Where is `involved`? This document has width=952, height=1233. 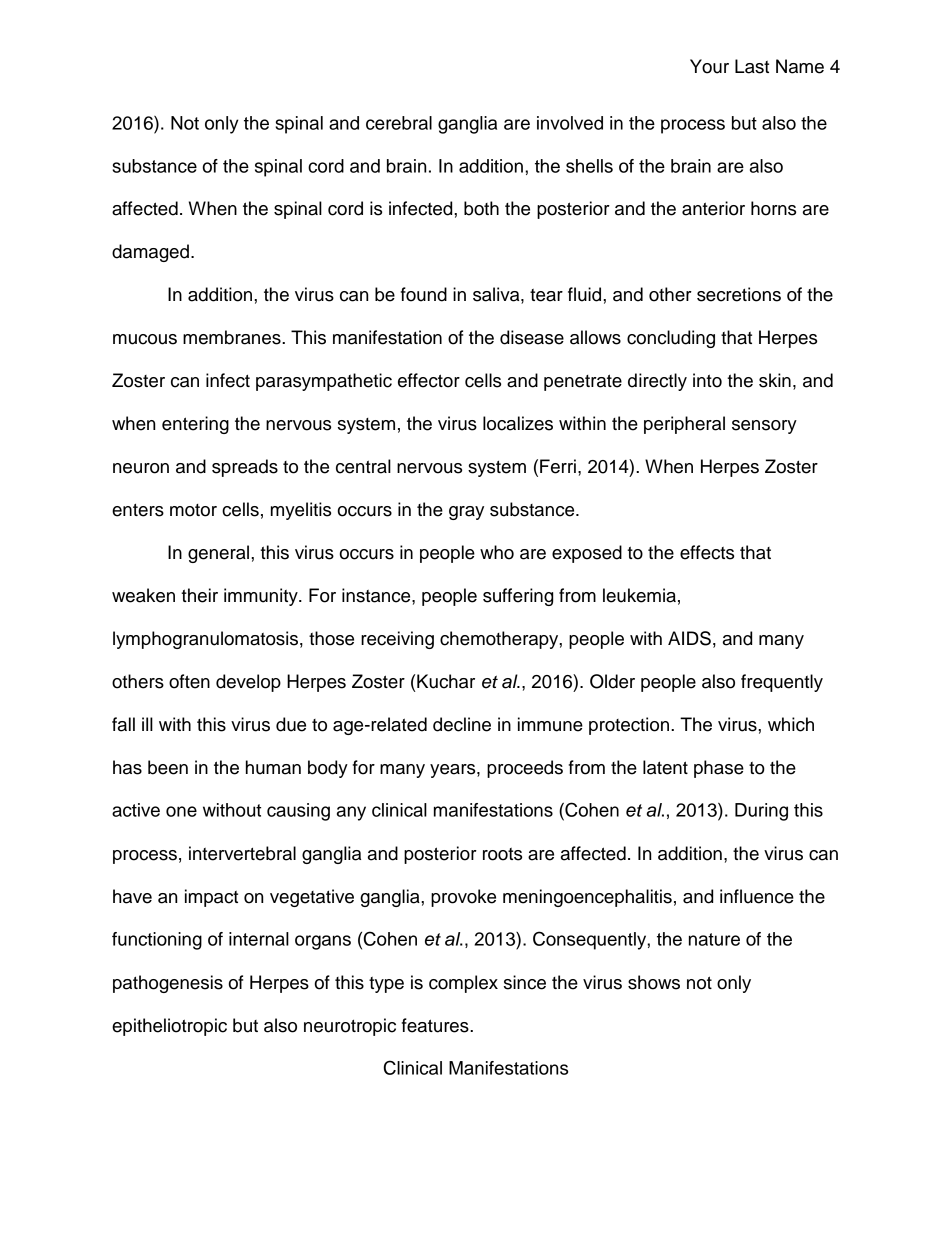 involved is located at coordinates (570, 123).
